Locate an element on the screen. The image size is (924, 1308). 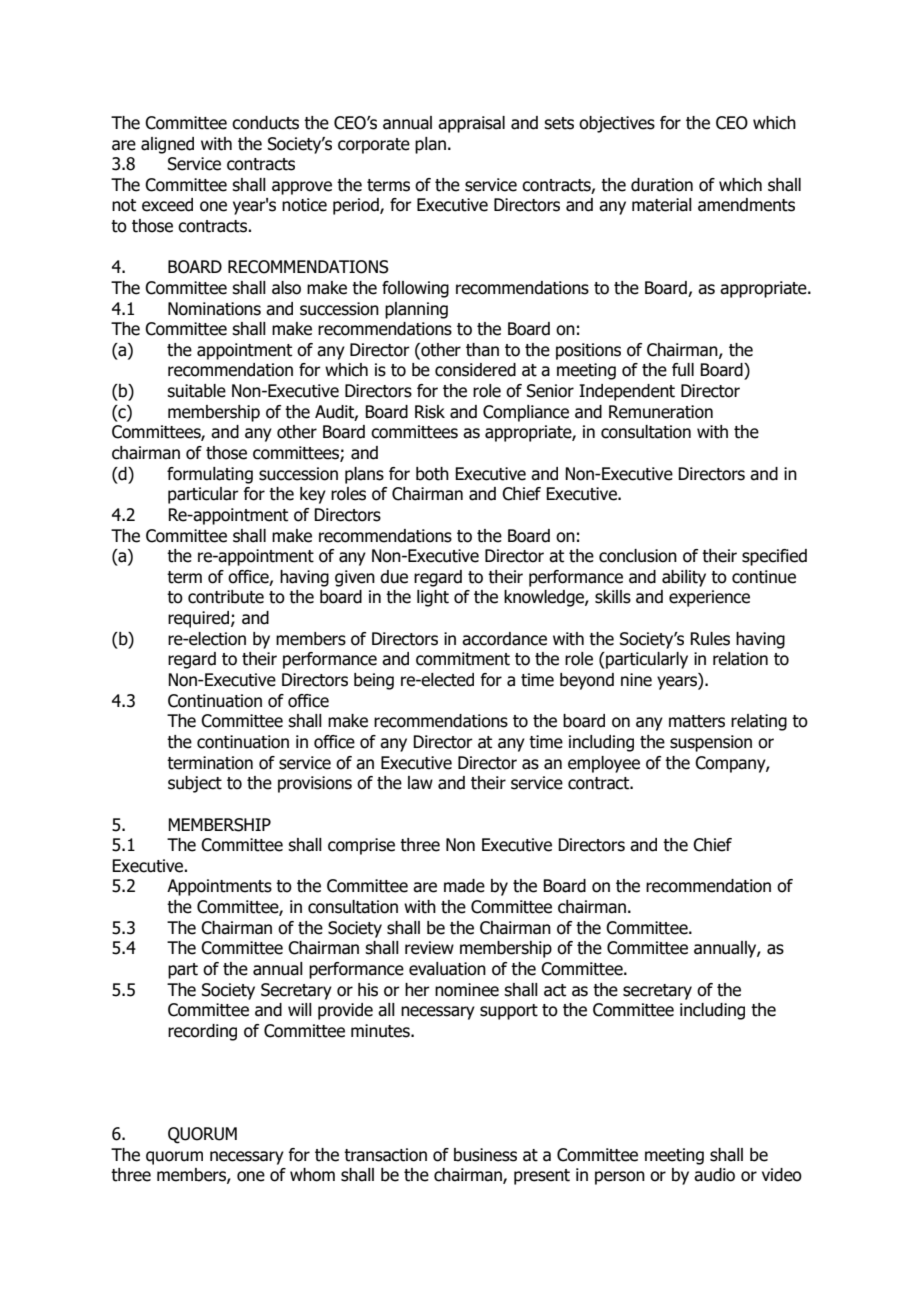
duration is located at coordinates (662, 185).
